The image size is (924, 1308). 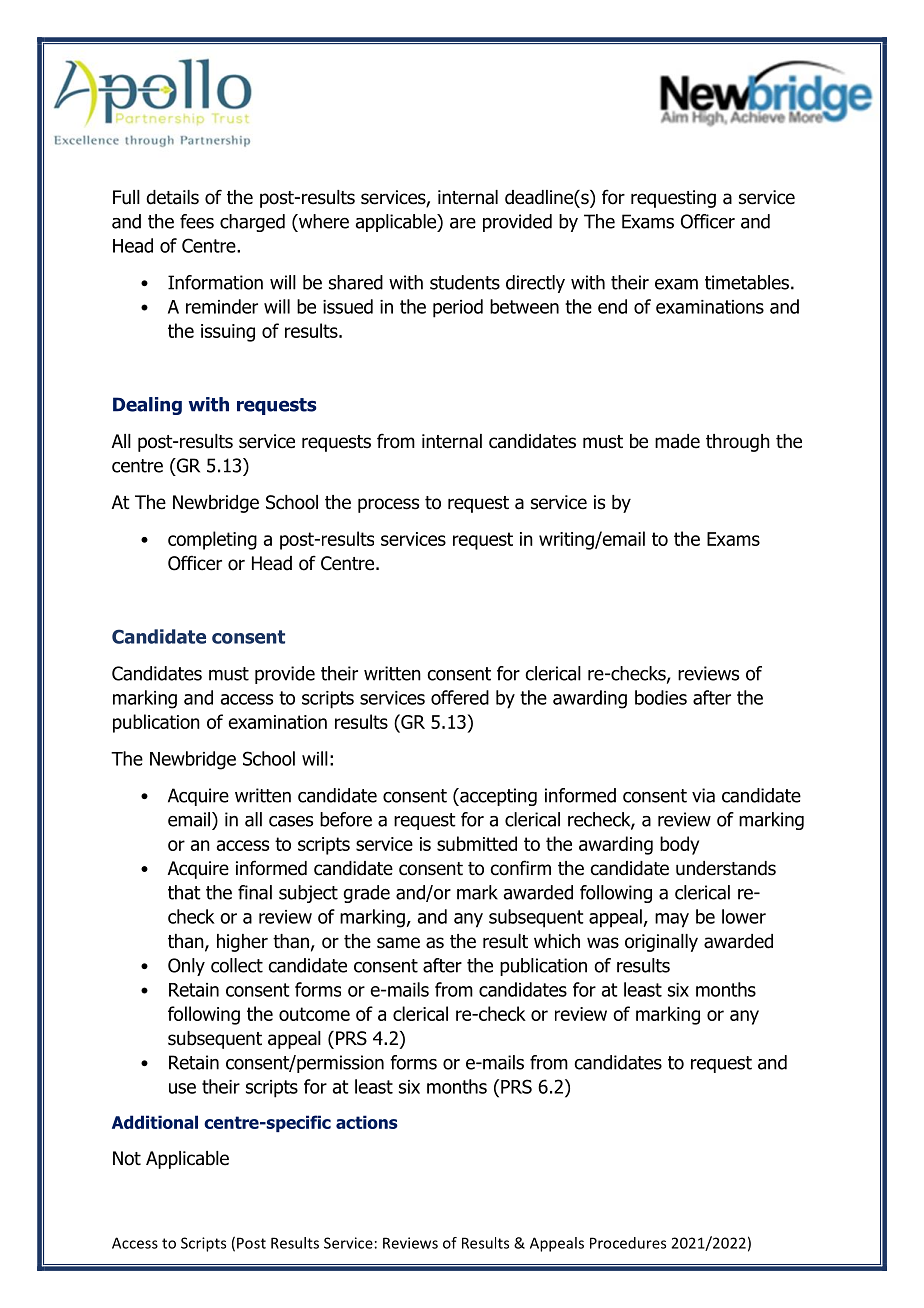 I want to click on fees, so click(x=197, y=221).
